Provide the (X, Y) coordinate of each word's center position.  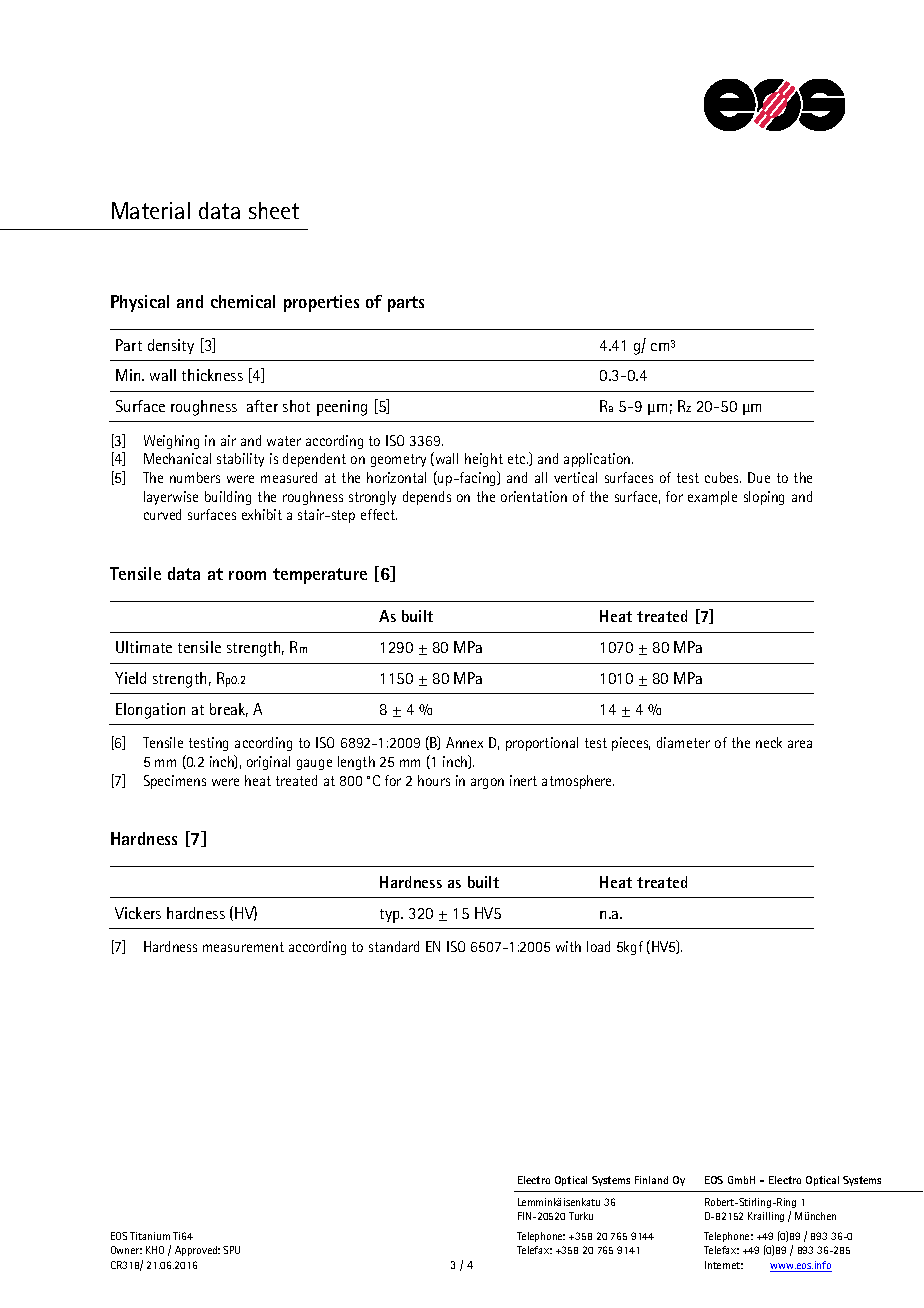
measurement (243, 947)
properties (321, 303)
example (712, 498)
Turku (581, 1216)
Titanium (150, 1236)
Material (151, 210)
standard (394, 946)
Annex (464, 742)
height (484, 460)
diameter (683, 742)
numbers (195, 477)
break (229, 710)
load (598, 946)
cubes (723, 477)
